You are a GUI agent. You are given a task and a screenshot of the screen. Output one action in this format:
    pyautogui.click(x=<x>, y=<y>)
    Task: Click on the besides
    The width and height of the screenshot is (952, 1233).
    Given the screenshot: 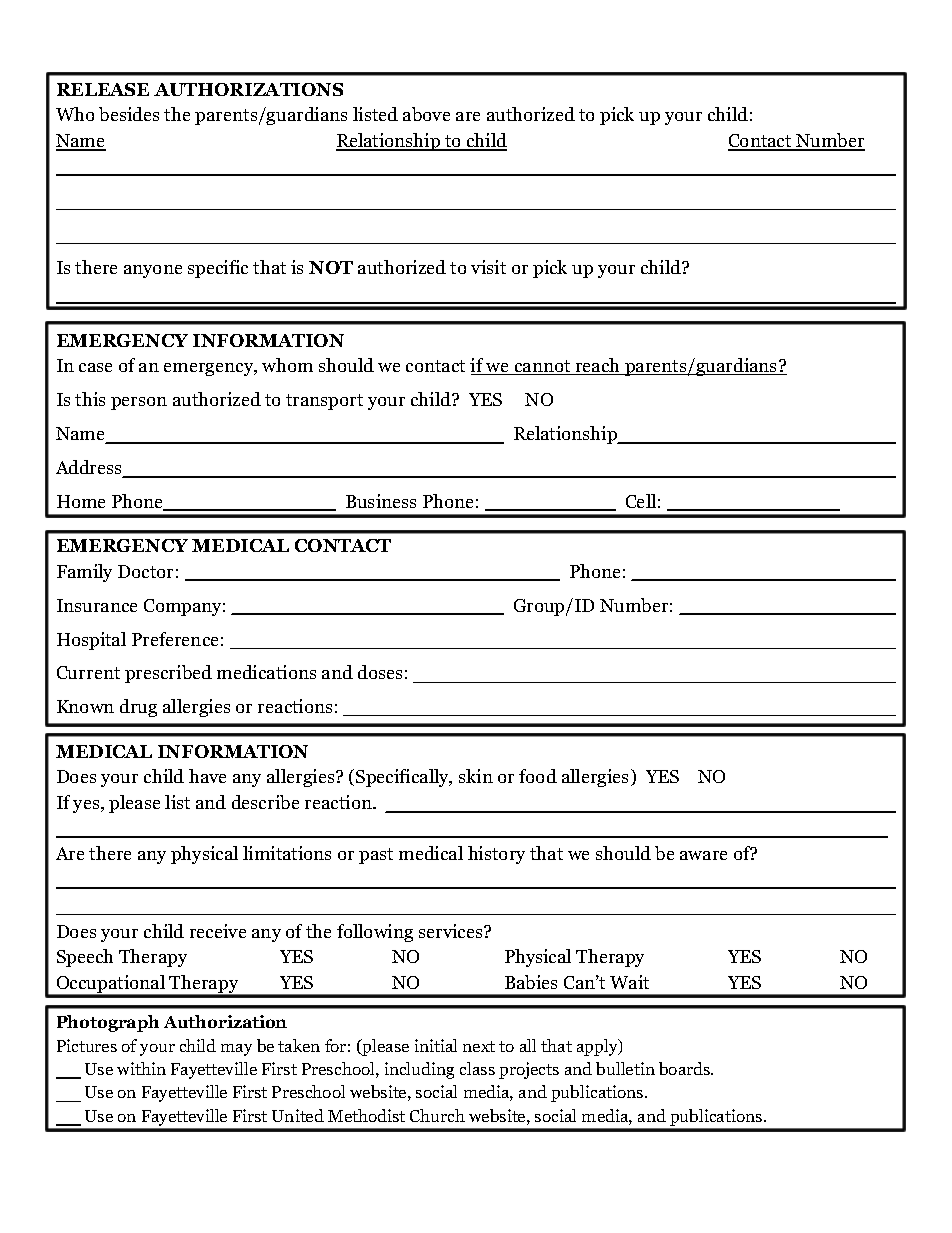 What is the action you would take?
    pyautogui.click(x=129, y=114)
